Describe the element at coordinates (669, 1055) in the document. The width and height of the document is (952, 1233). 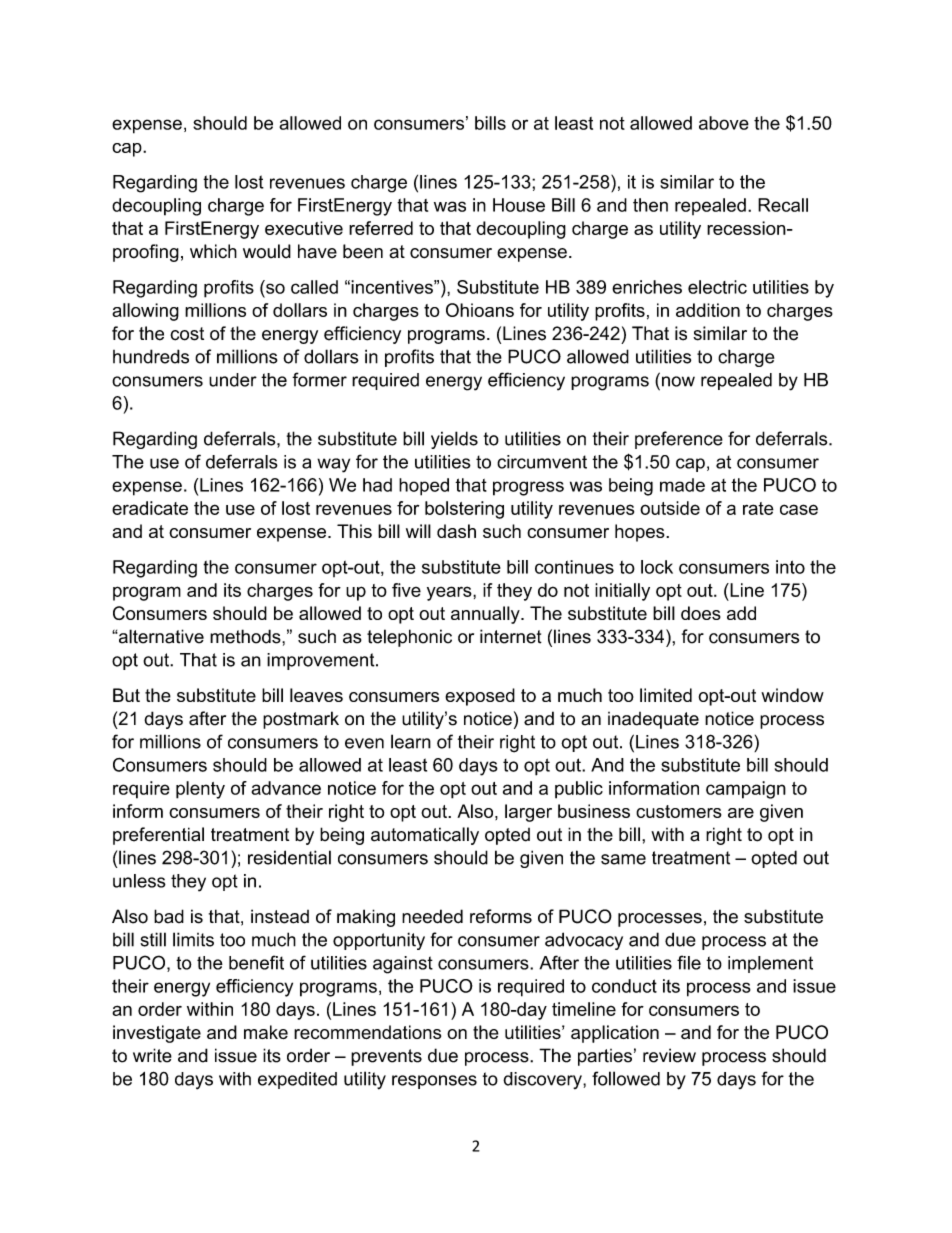
I see `review` at that location.
